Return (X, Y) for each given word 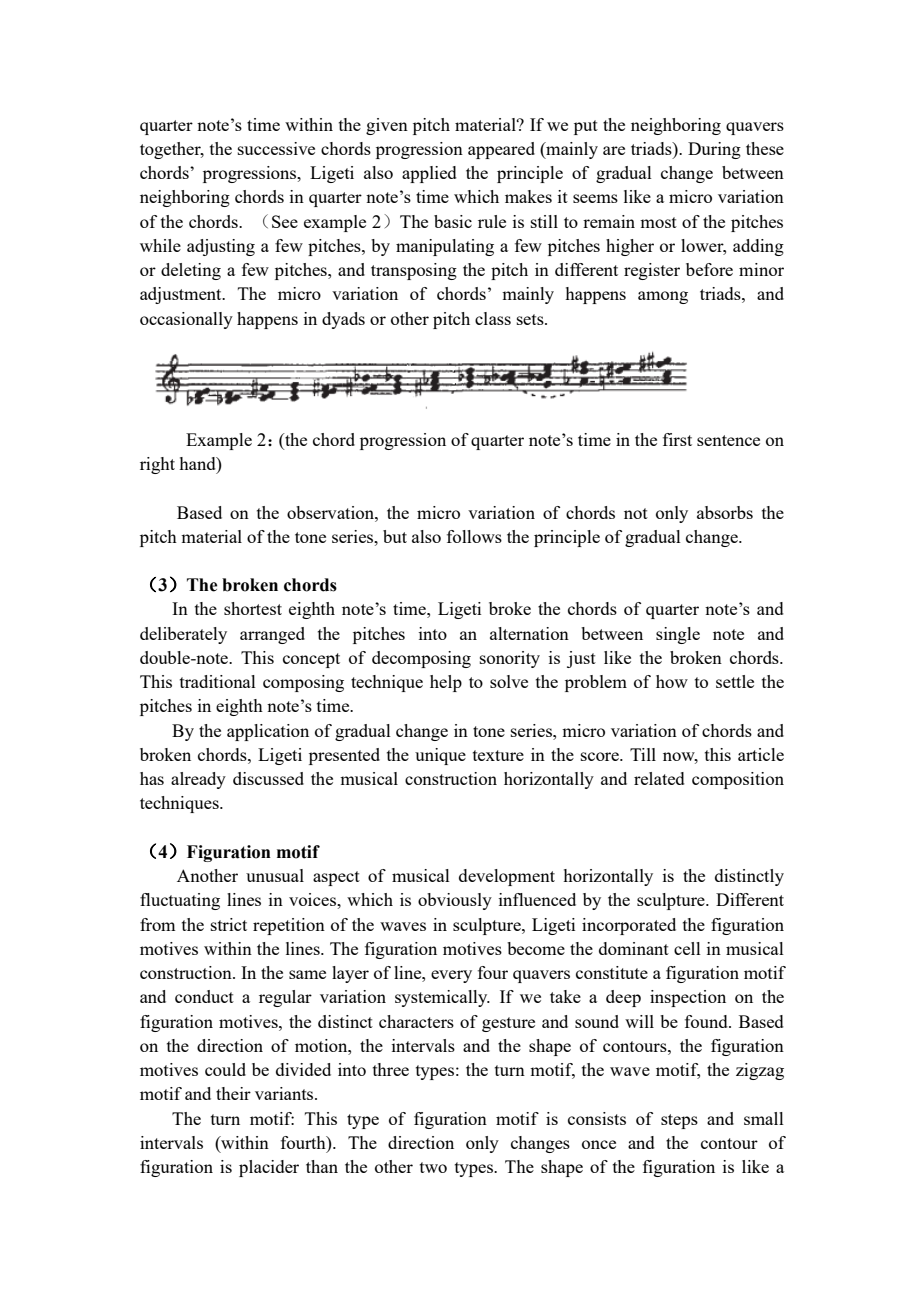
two (433, 1167)
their (233, 1093)
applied (429, 174)
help (446, 683)
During (714, 150)
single (678, 635)
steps (679, 1121)
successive (276, 148)
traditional (218, 681)
